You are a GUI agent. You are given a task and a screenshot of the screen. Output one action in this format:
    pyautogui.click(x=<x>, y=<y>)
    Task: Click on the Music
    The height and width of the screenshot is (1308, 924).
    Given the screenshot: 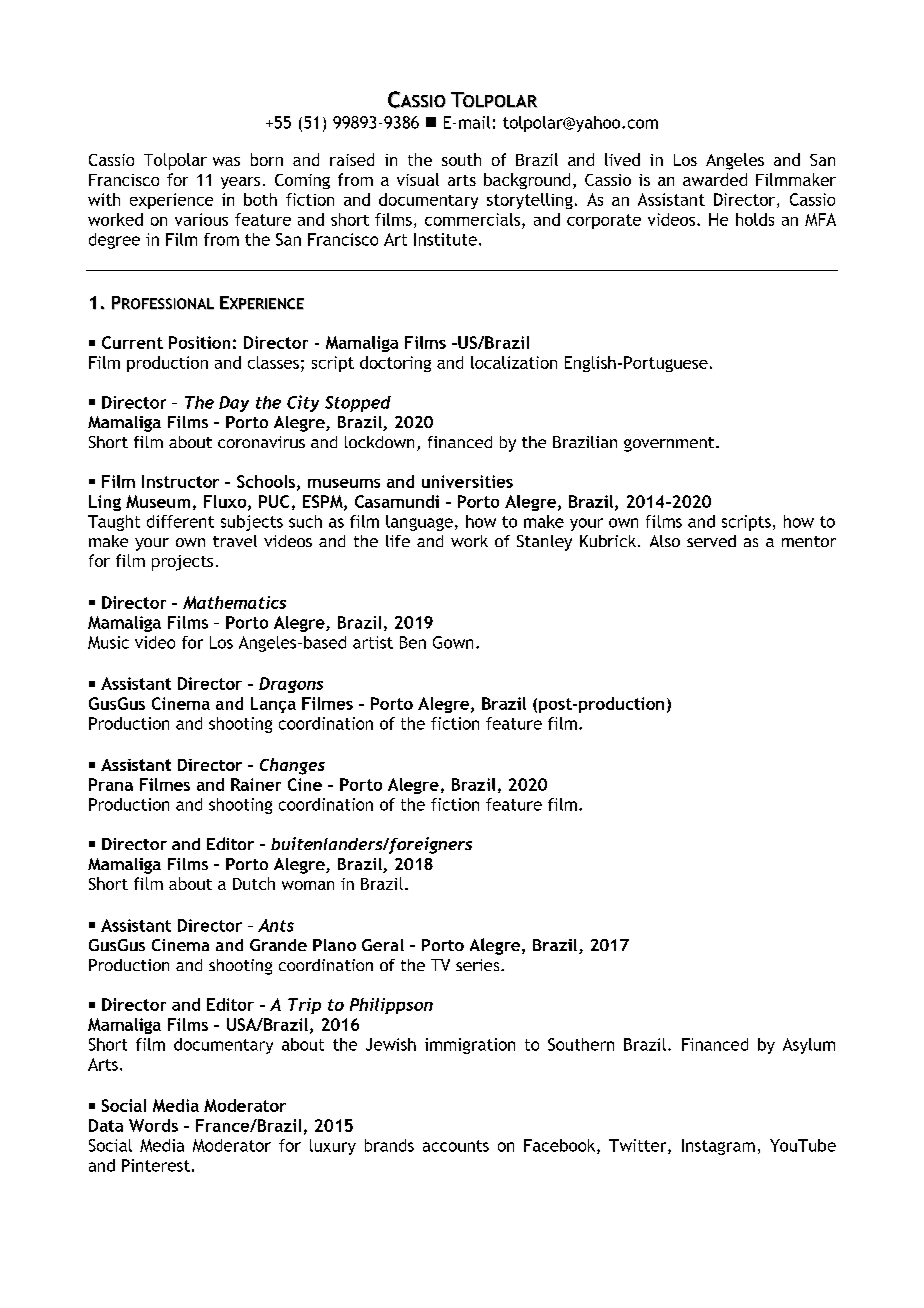 What is the action you would take?
    pyautogui.click(x=108, y=642)
